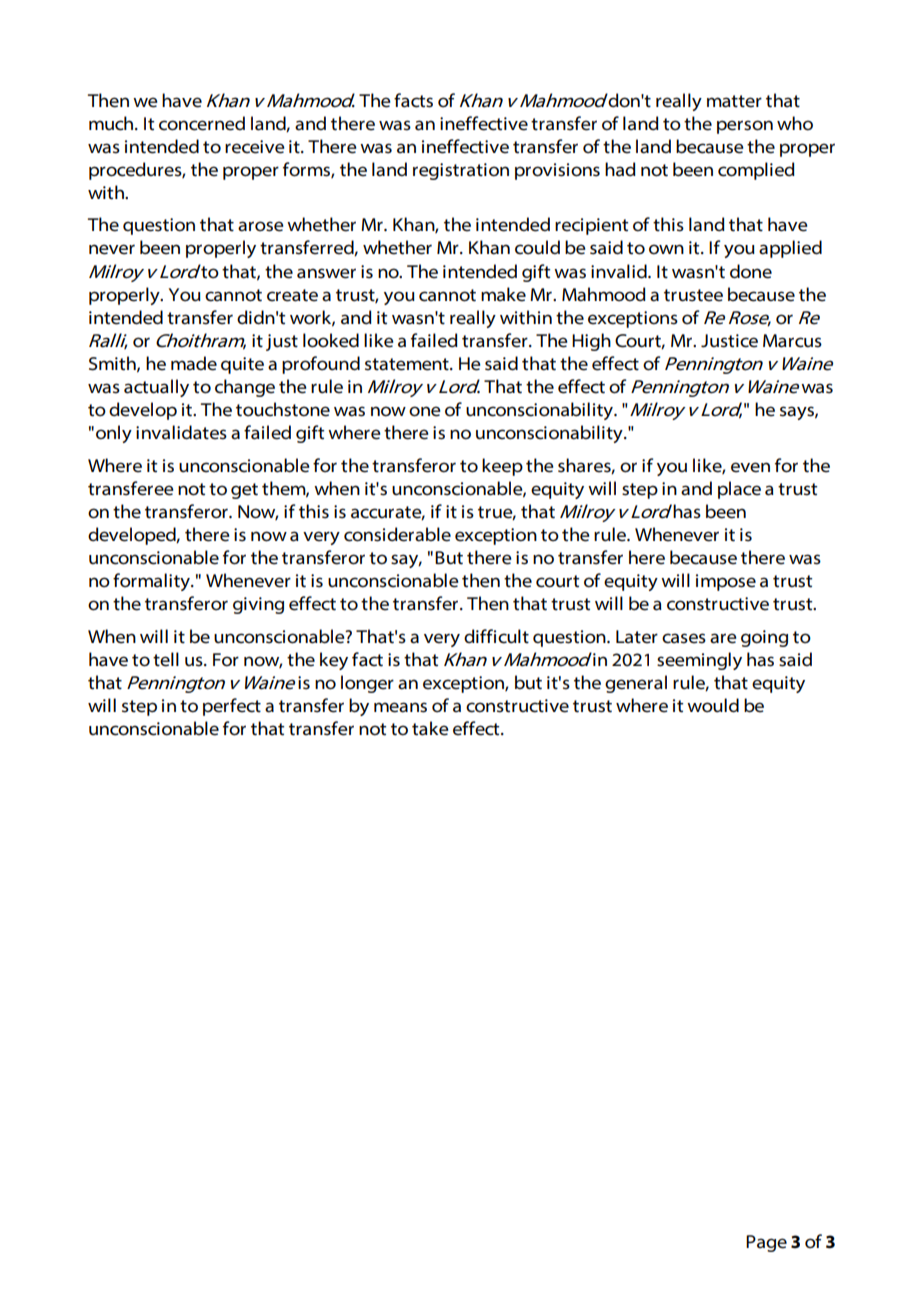 The height and width of the image is (1308, 924). What do you see at coordinates (232, 707) in the image?
I see `perfect` at bounding box center [232, 707].
